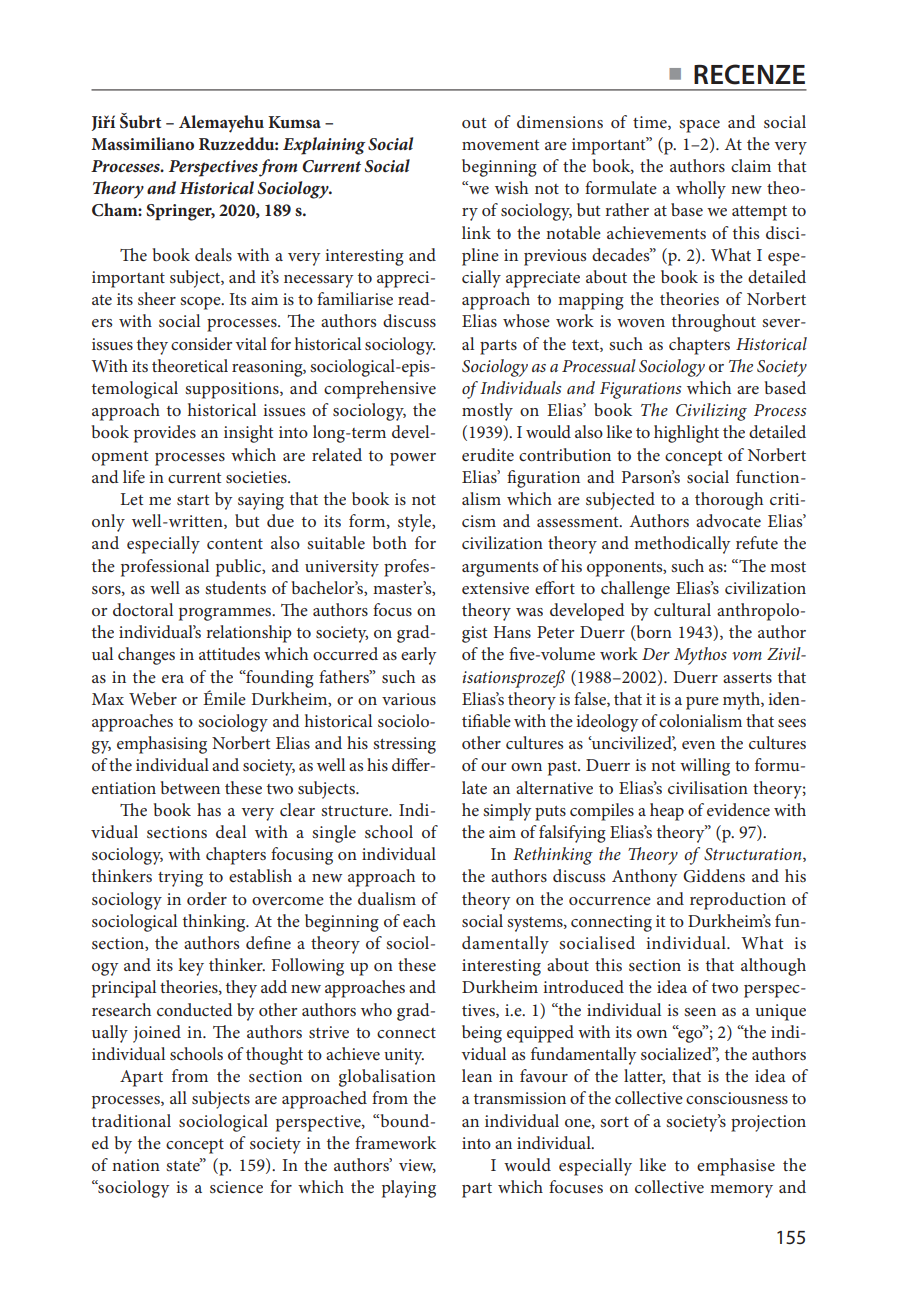  What do you see at coordinates (324, 146) in the screenshot?
I see `Explaining` at bounding box center [324, 146].
